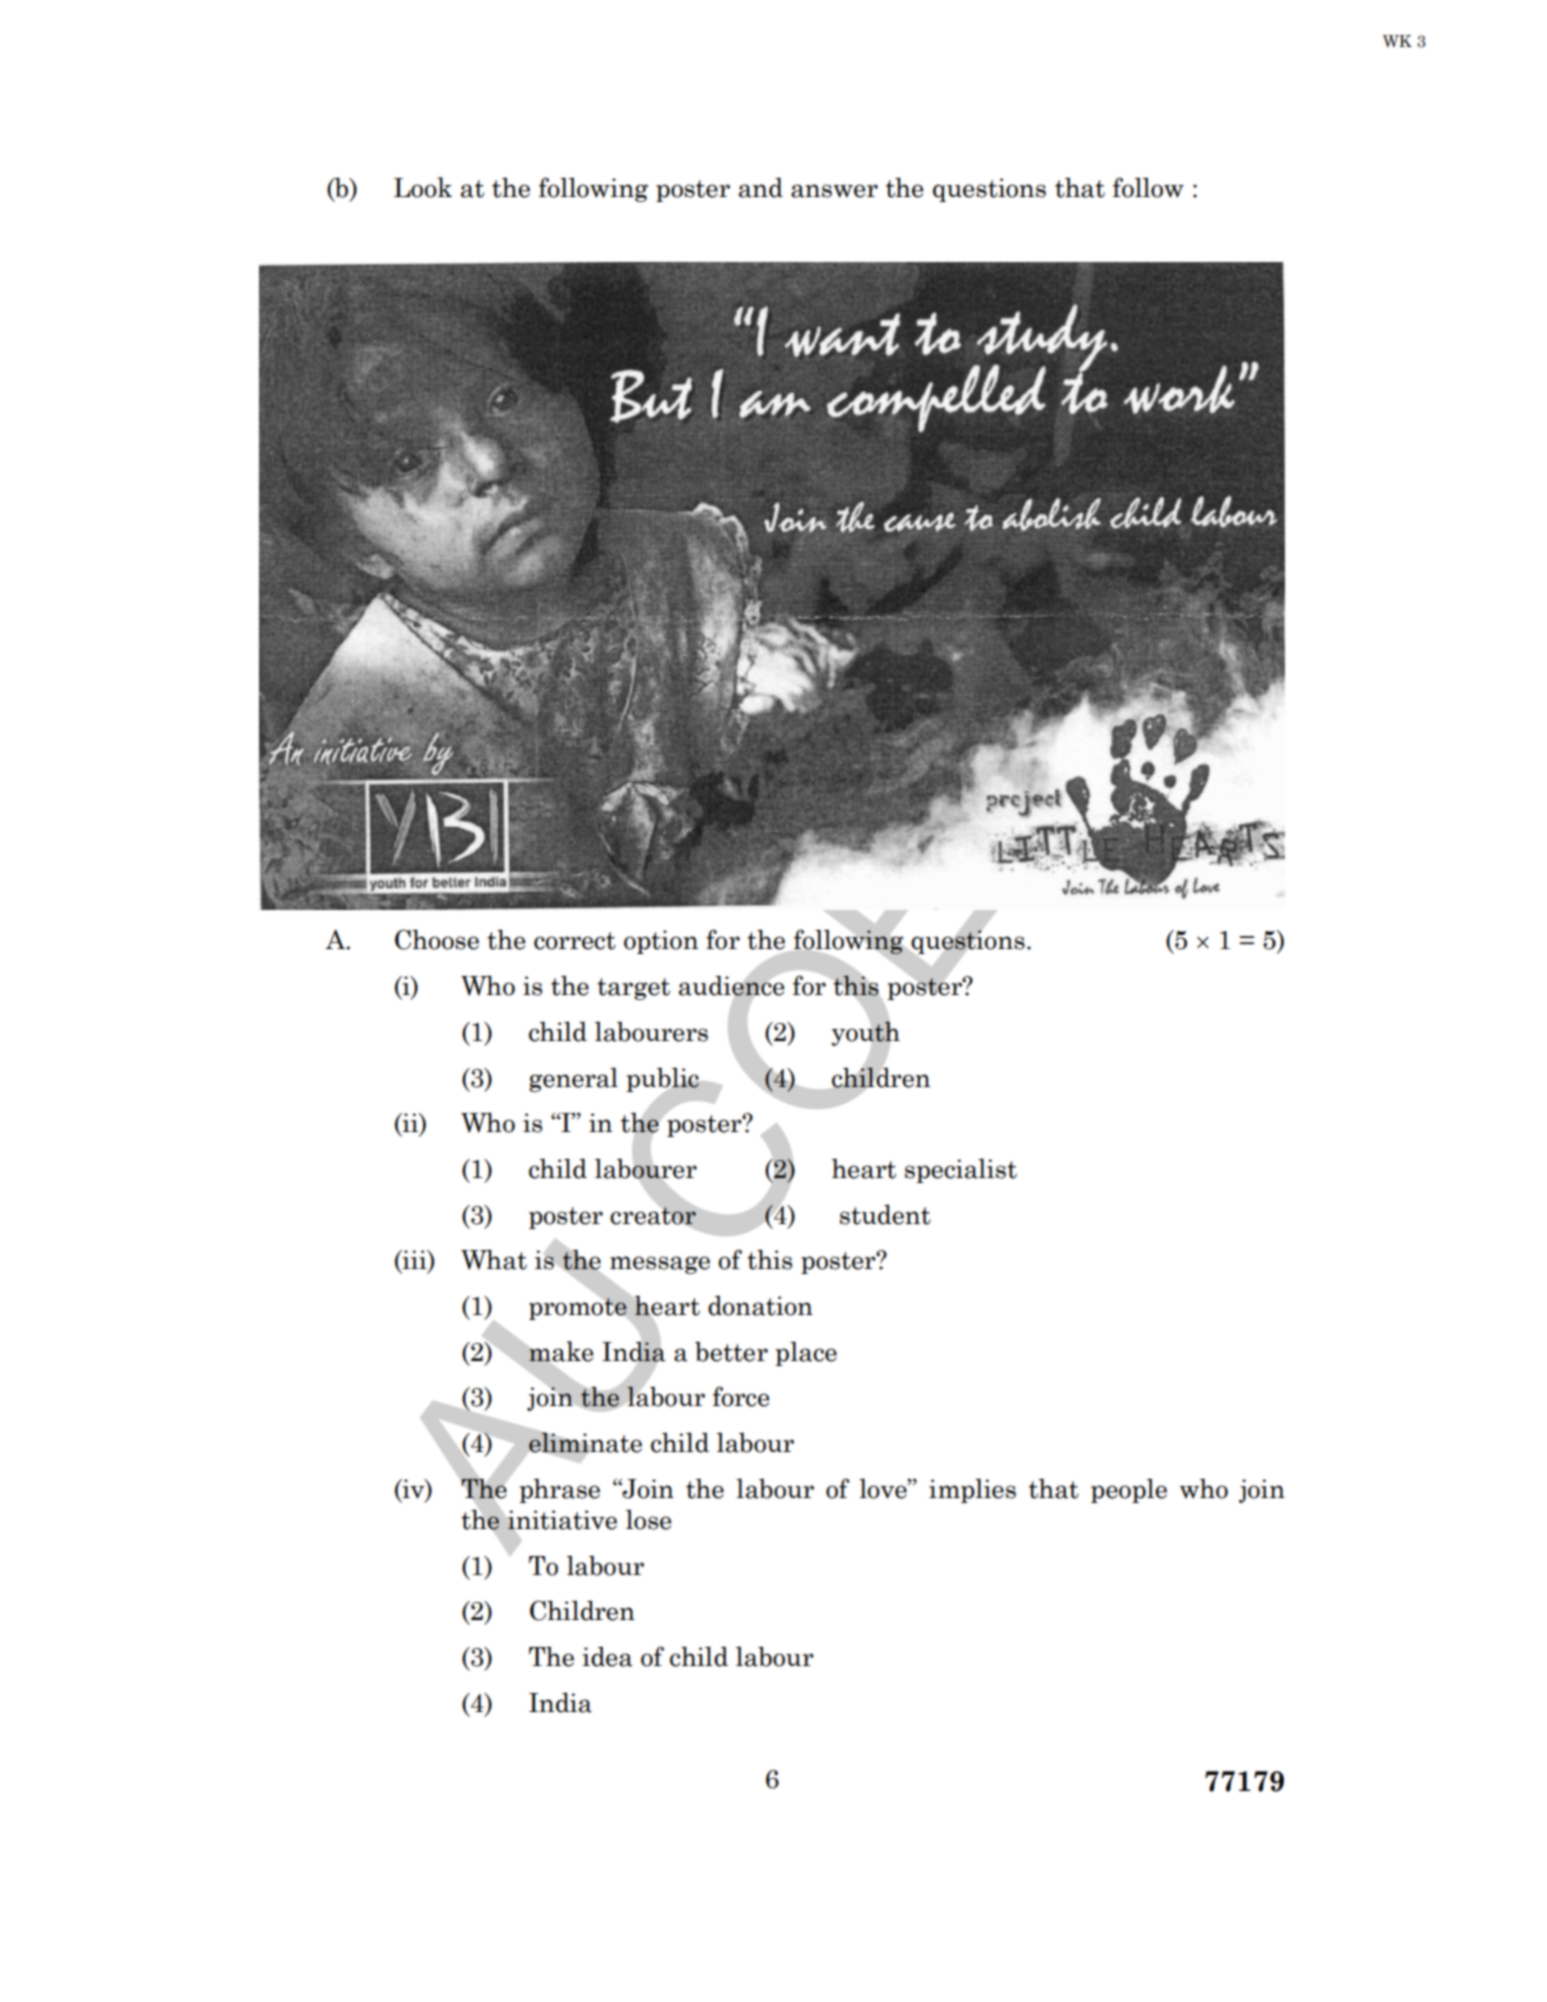 The height and width of the screenshot is (2002, 1547). I want to click on implies, so click(972, 1490).
